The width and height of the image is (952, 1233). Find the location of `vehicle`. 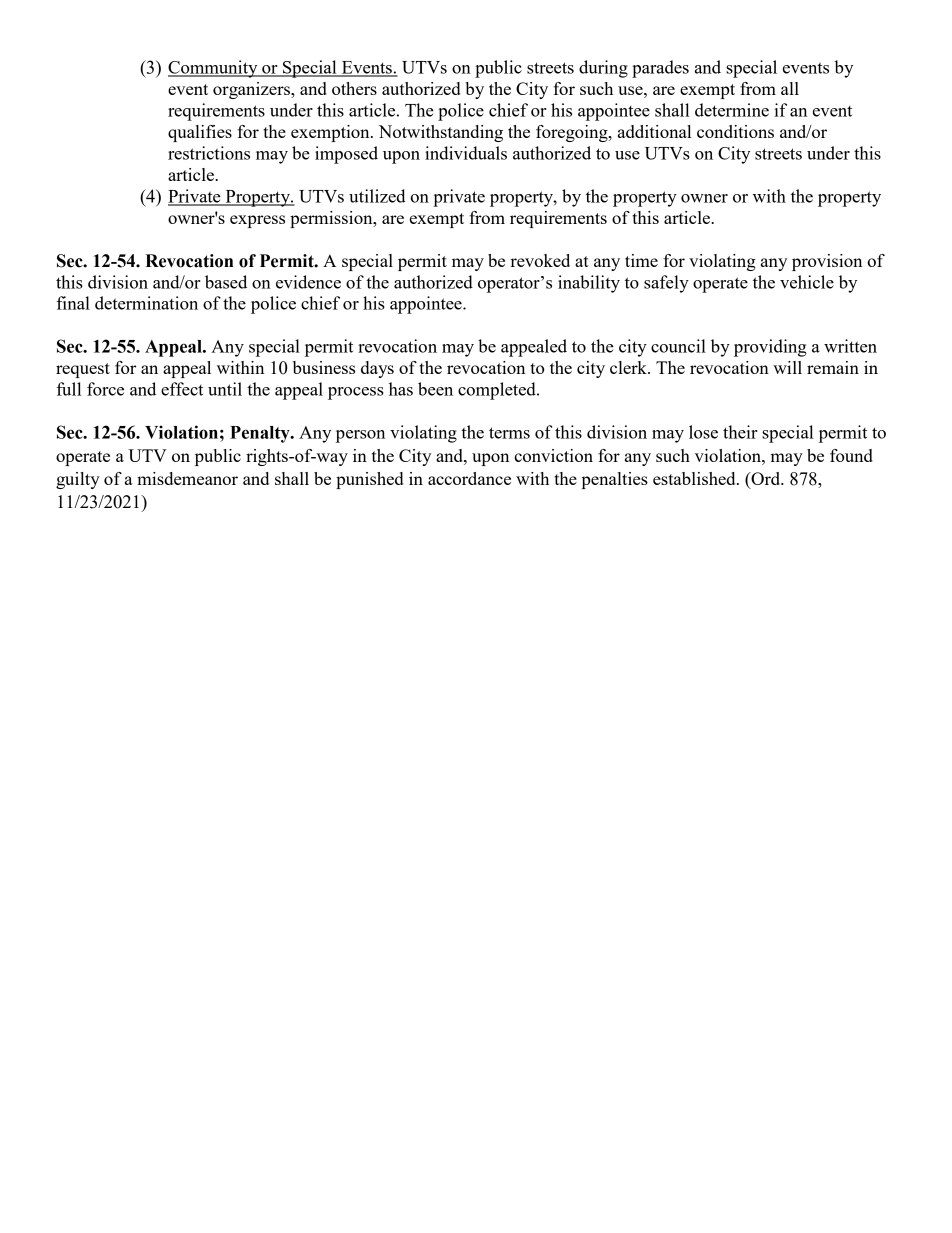

vehicle is located at coordinates (807, 282).
